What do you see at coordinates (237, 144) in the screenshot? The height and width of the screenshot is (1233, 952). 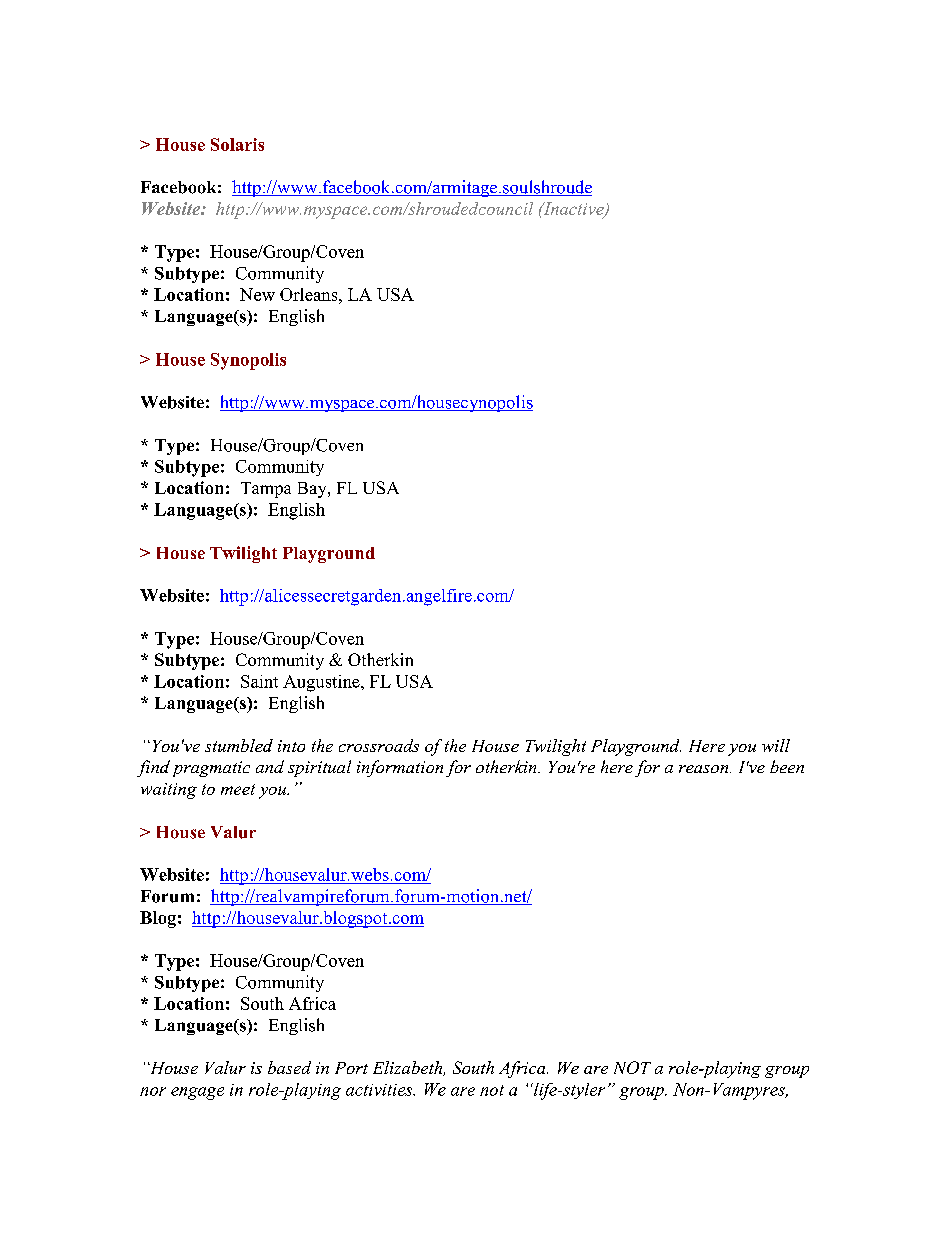 I see `Solaris` at bounding box center [237, 144].
